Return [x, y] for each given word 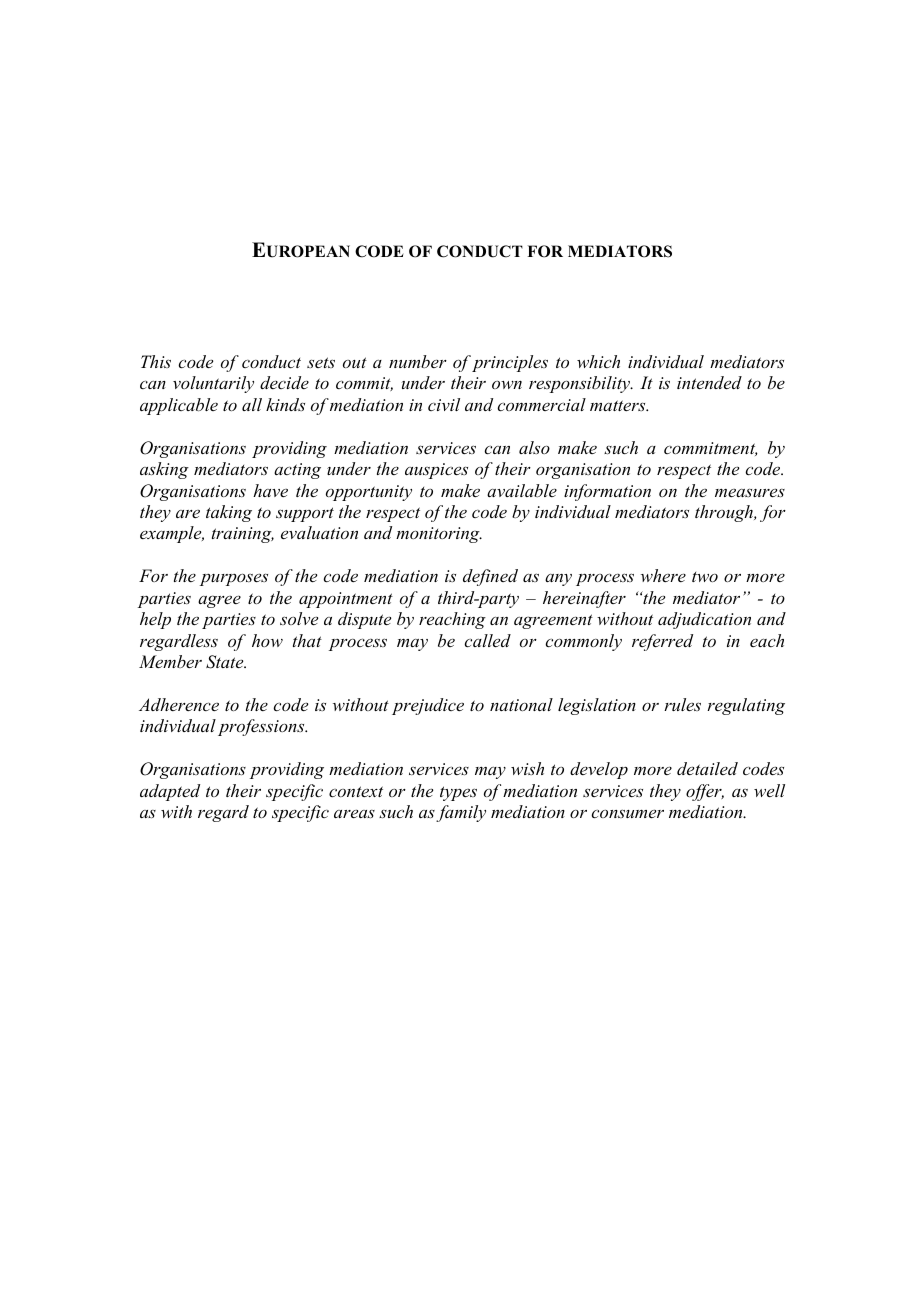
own [507, 385]
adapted [170, 792]
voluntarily [213, 384]
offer [705, 792]
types [458, 793]
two [705, 577]
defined [490, 577]
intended [709, 382]
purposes [234, 579]
